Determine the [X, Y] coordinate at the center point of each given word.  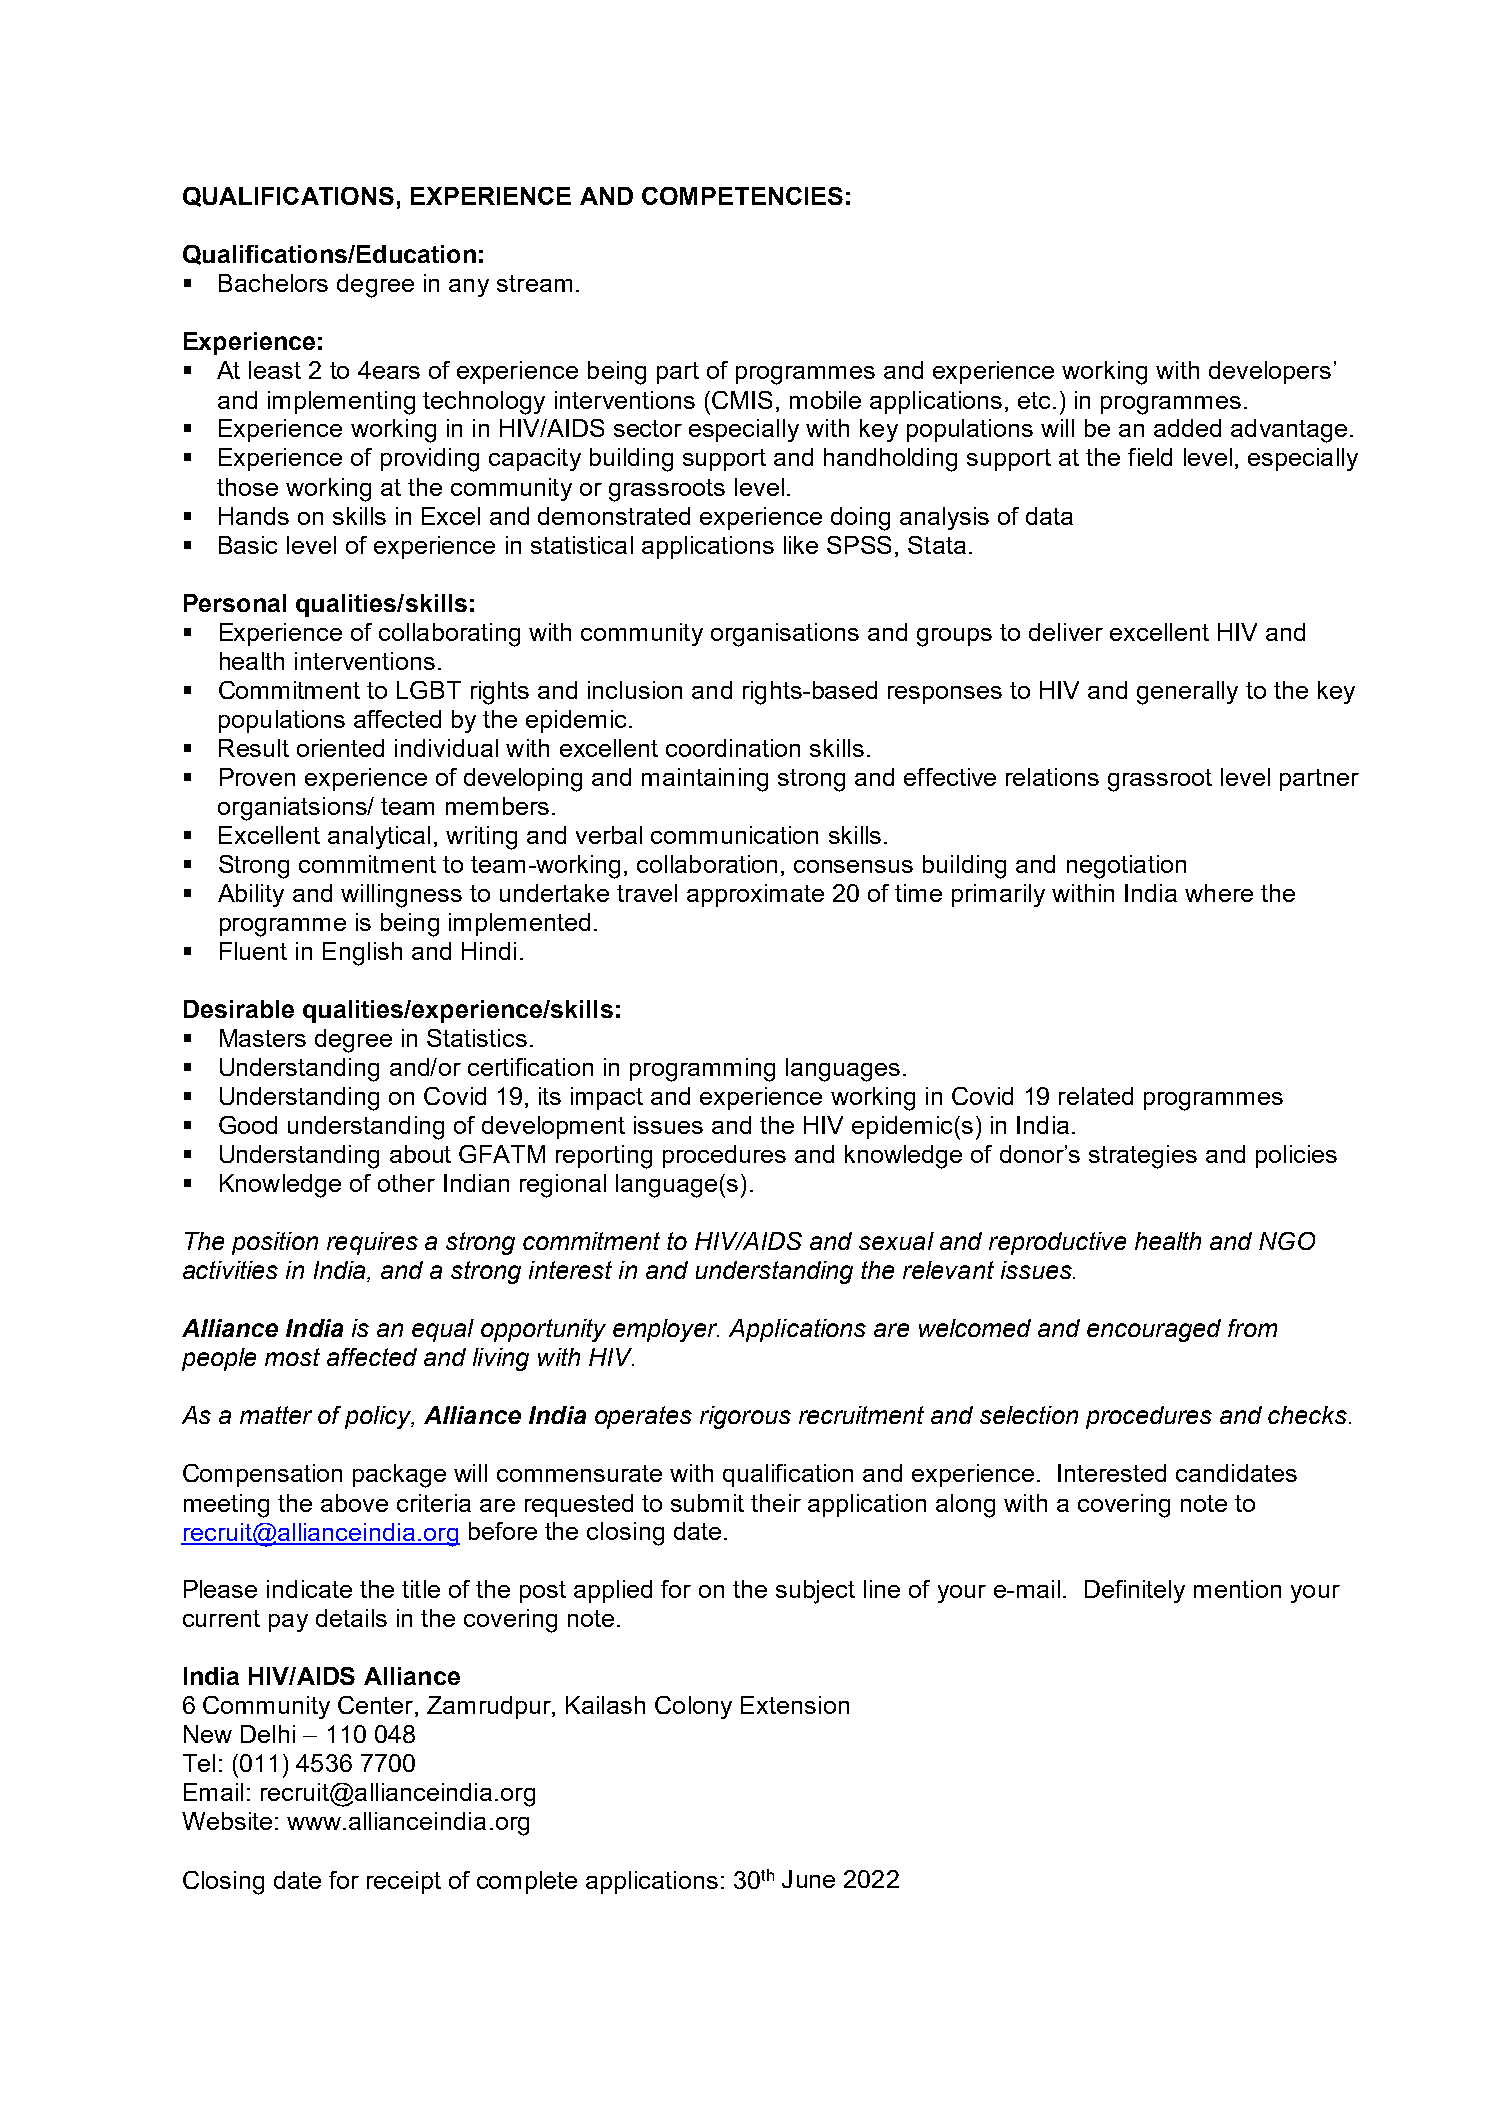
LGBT [429, 690]
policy [379, 1417]
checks [1309, 1415]
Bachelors [273, 283]
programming [702, 1070]
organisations [785, 635]
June [808, 1879]
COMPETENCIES [742, 196]
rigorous [745, 1417]
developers [1270, 372]
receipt [404, 1882]
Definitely [1135, 1591]
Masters [263, 1038]
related [1096, 1096]
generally [1187, 693]
